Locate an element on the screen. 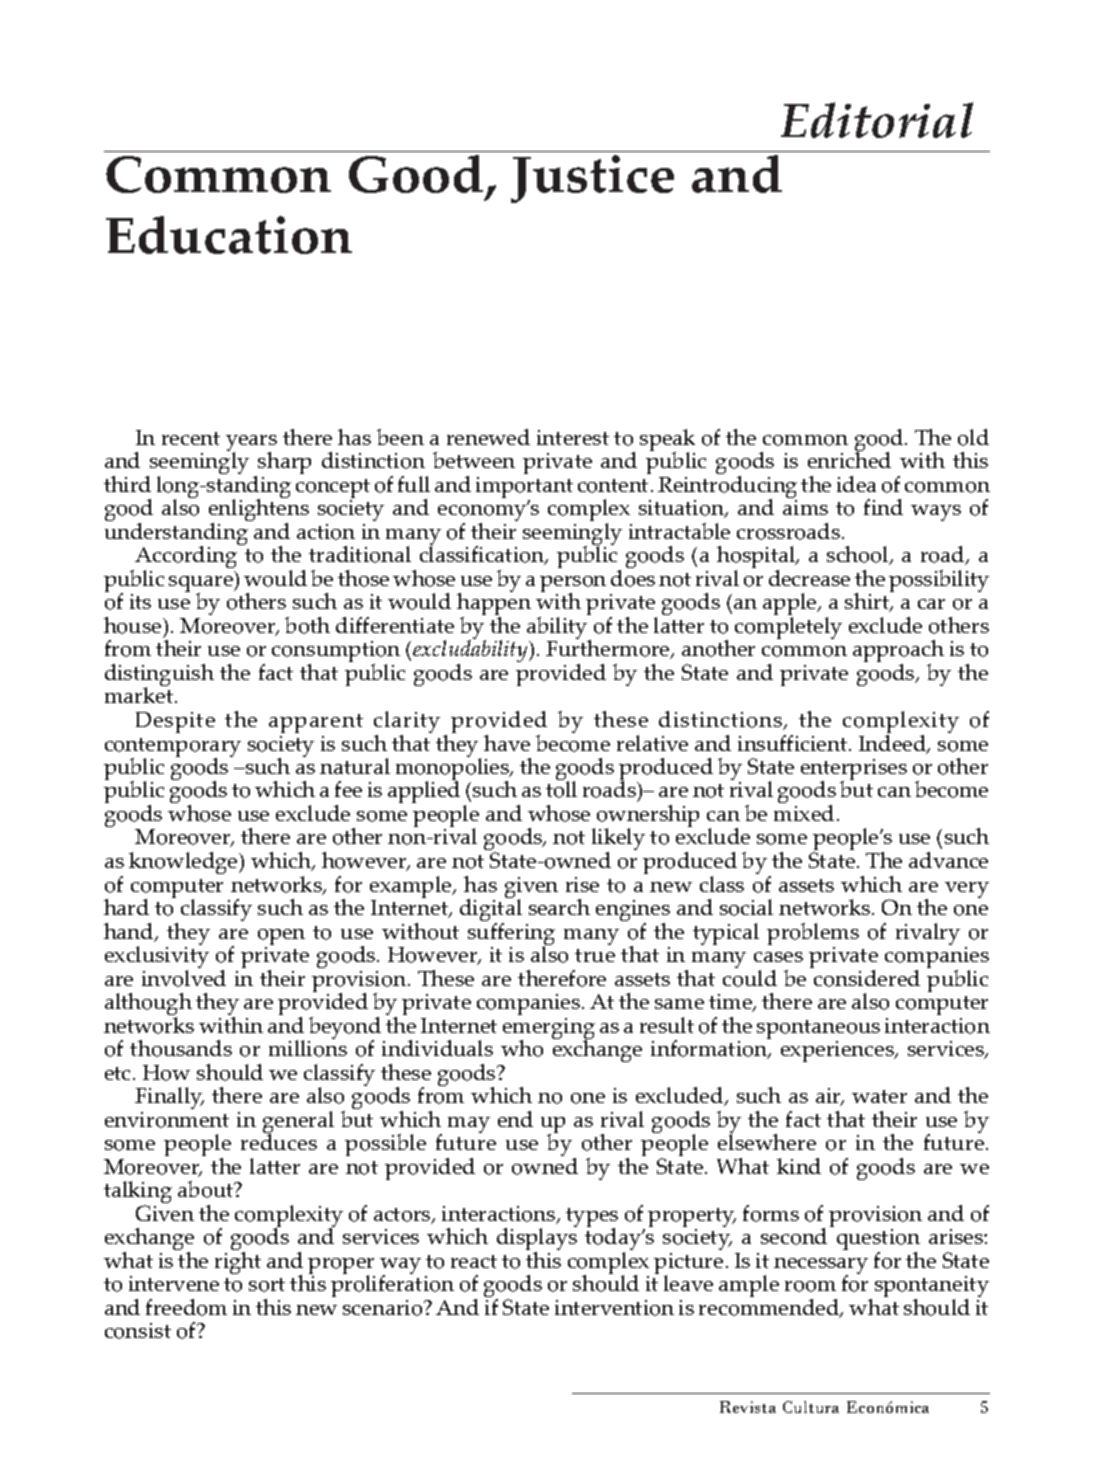  emerging is located at coordinates (549, 1030).
